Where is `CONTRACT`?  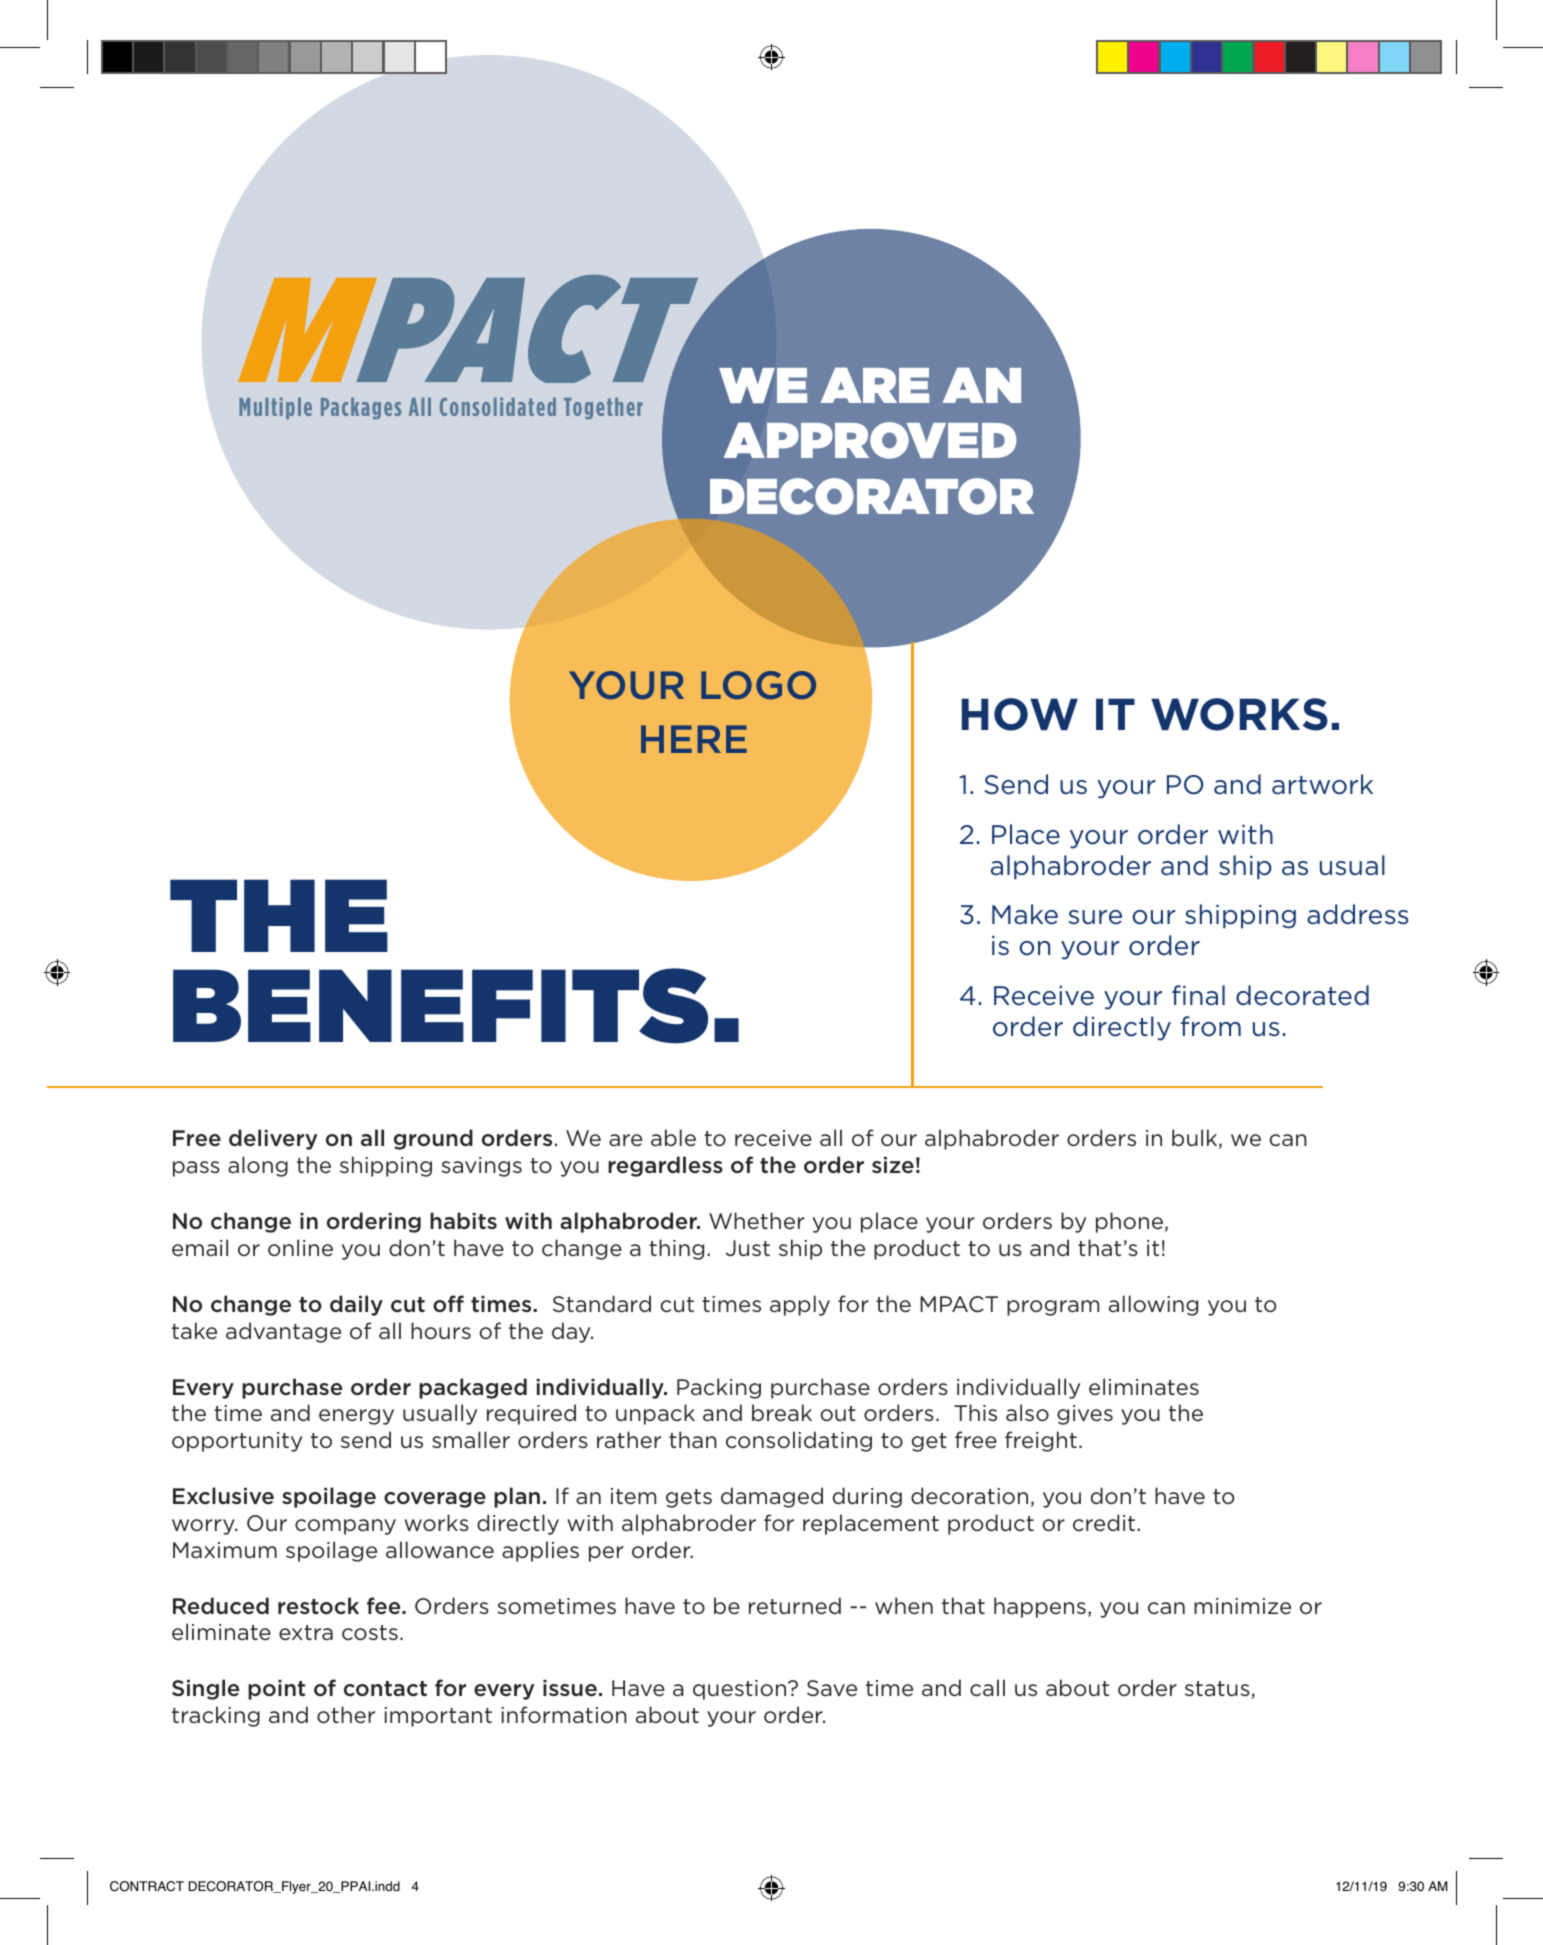 CONTRACT is located at coordinates (147, 1886).
